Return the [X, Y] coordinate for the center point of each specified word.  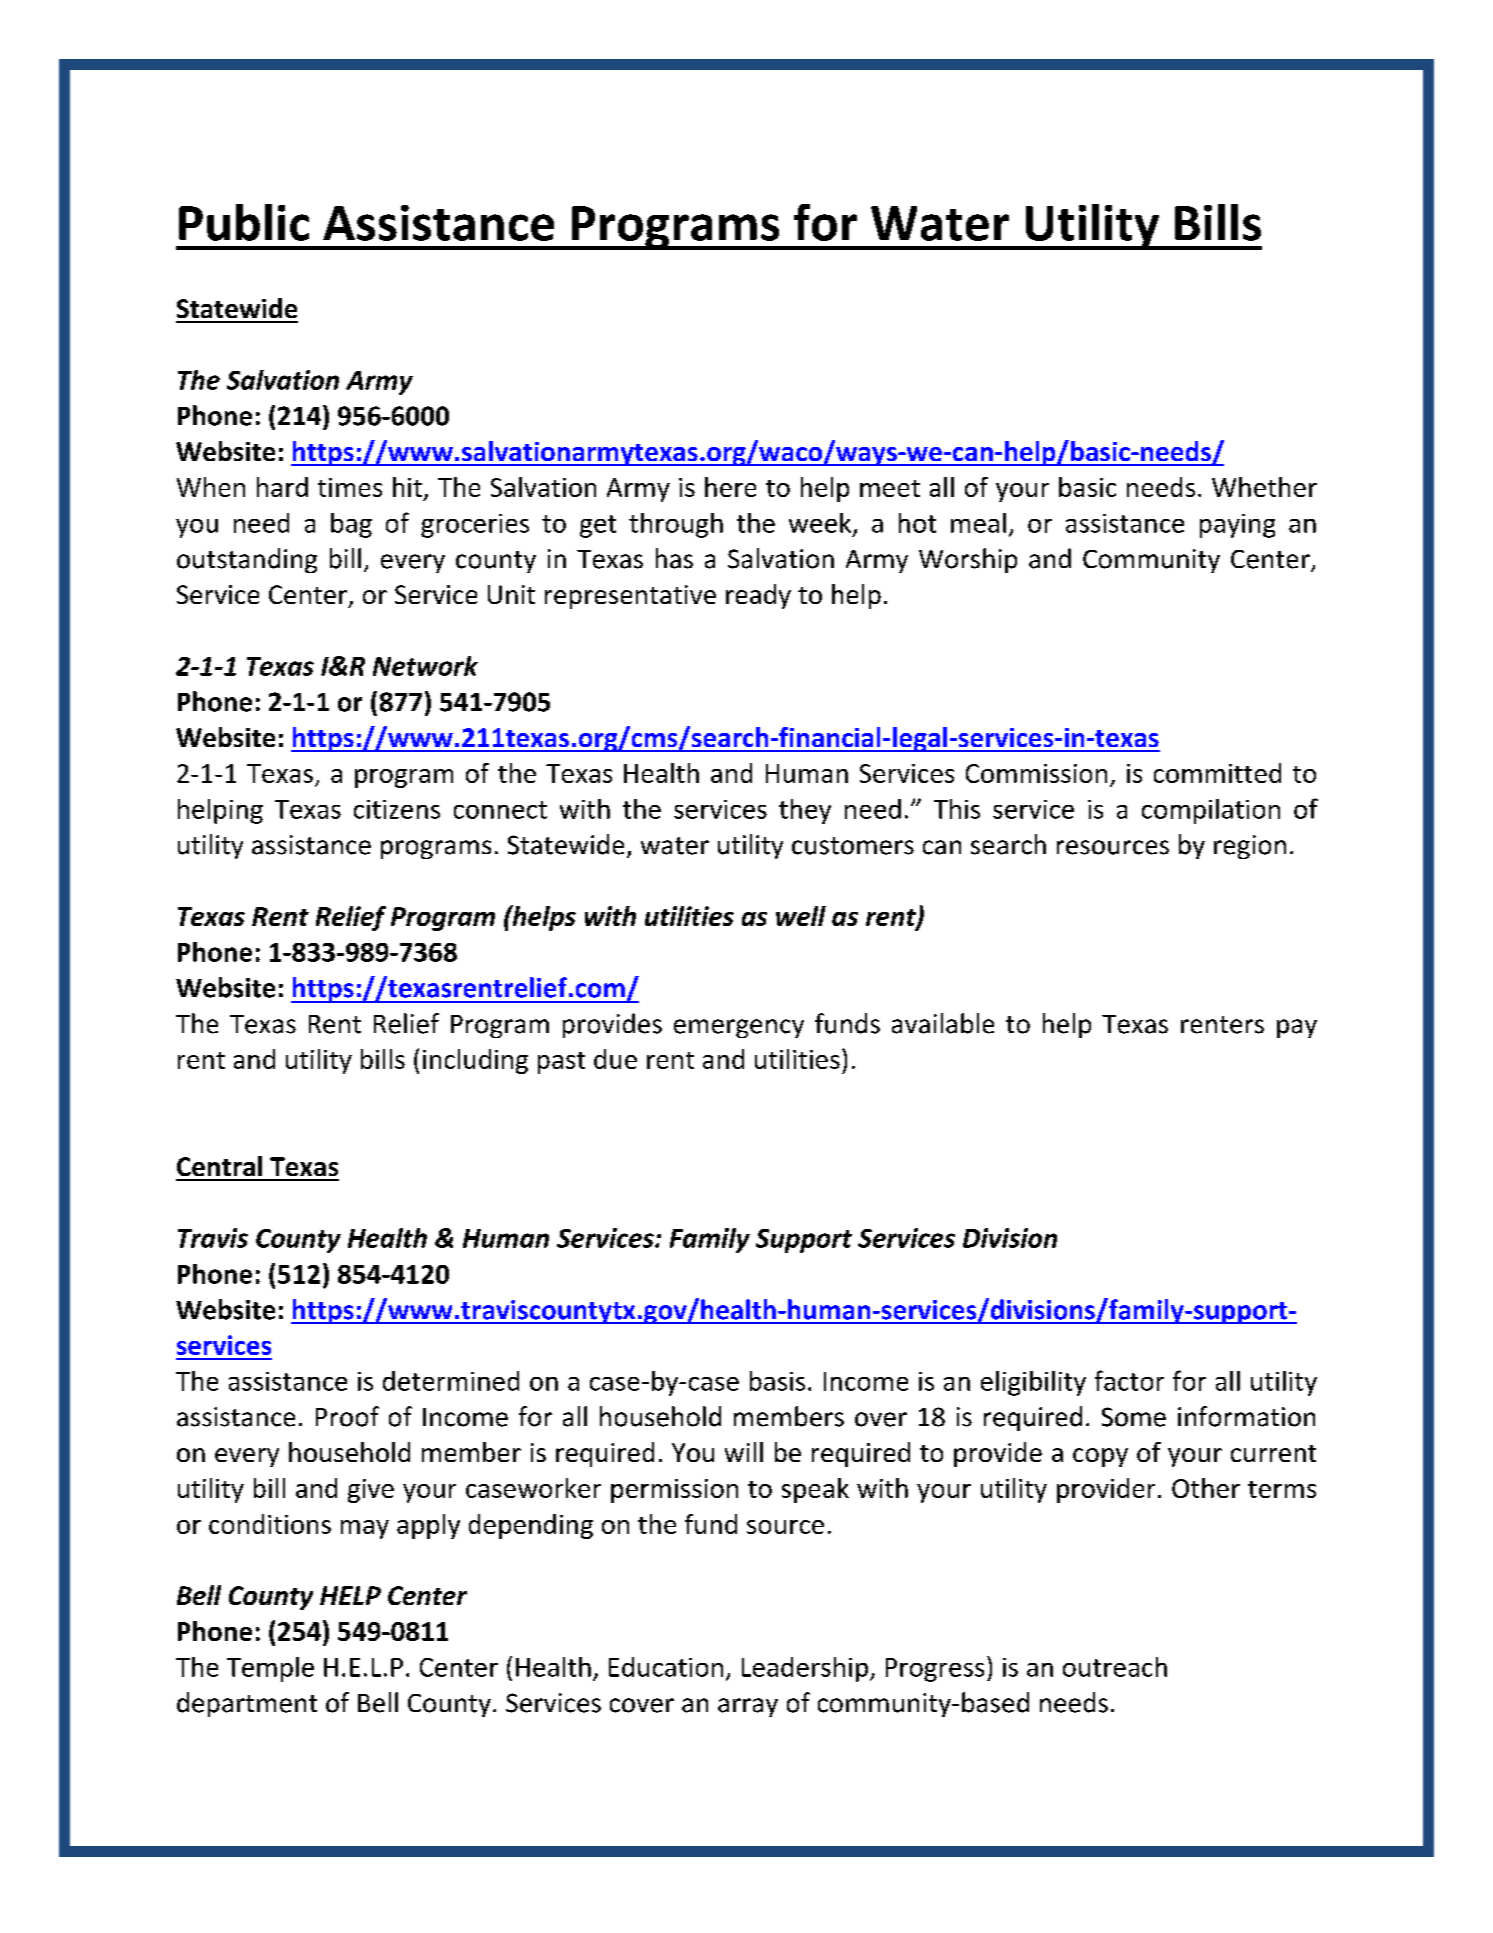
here [730, 487]
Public [244, 222]
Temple [270, 1669]
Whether [1264, 487]
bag [351, 525]
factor [1129, 1380]
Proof [347, 1416]
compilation [1211, 811]
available [943, 1023]
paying [1237, 526]
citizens [397, 809]
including [475, 1061]
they [805, 811]
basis [777, 1381]
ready [758, 596]
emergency [739, 1028]
